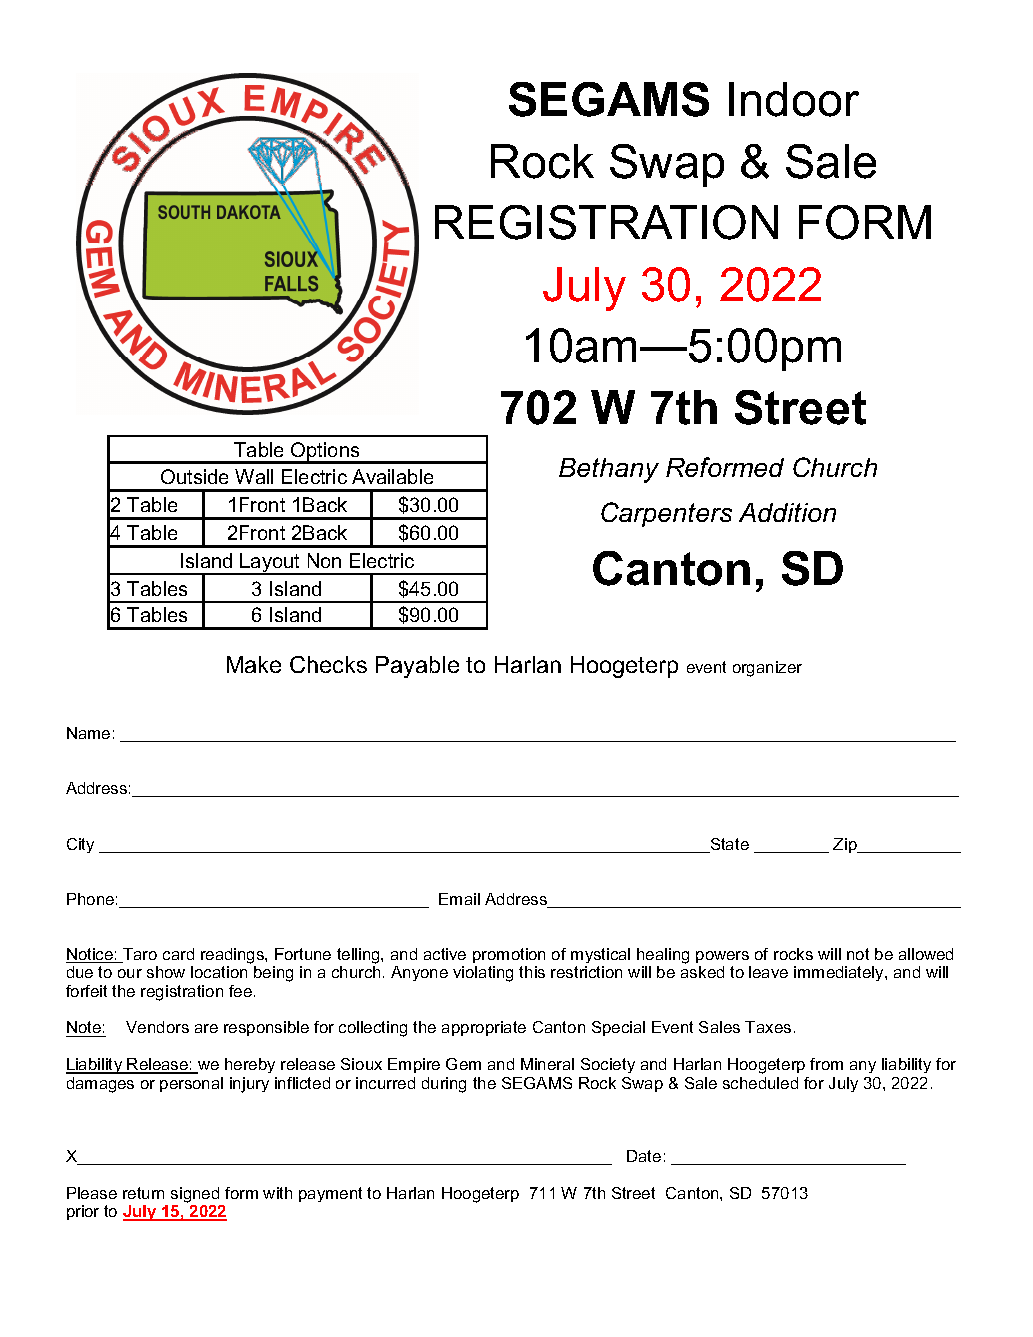  What do you see at coordinates (609, 470) in the screenshot?
I see `Bethany` at bounding box center [609, 470].
